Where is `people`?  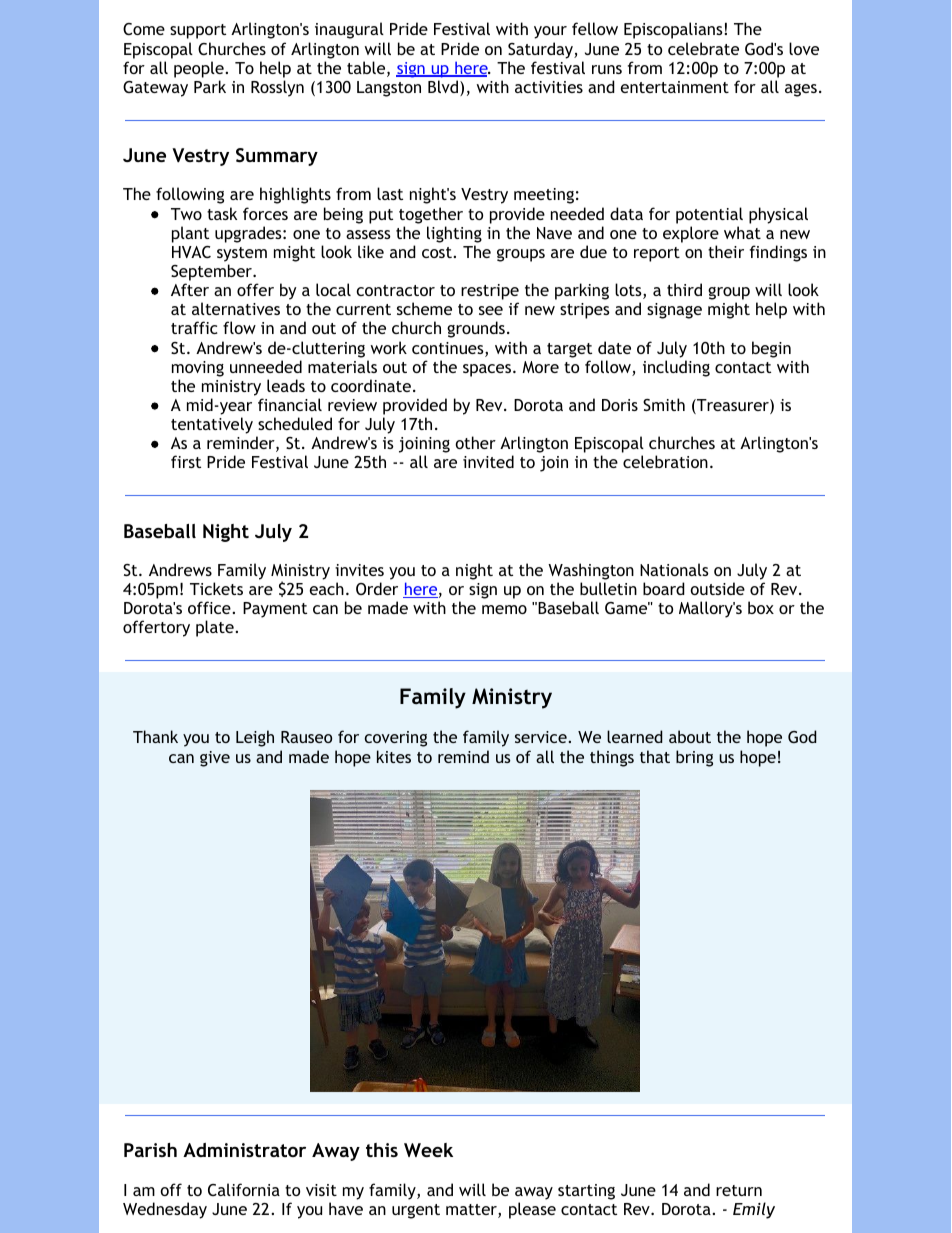 people is located at coordinates (200, 69).
